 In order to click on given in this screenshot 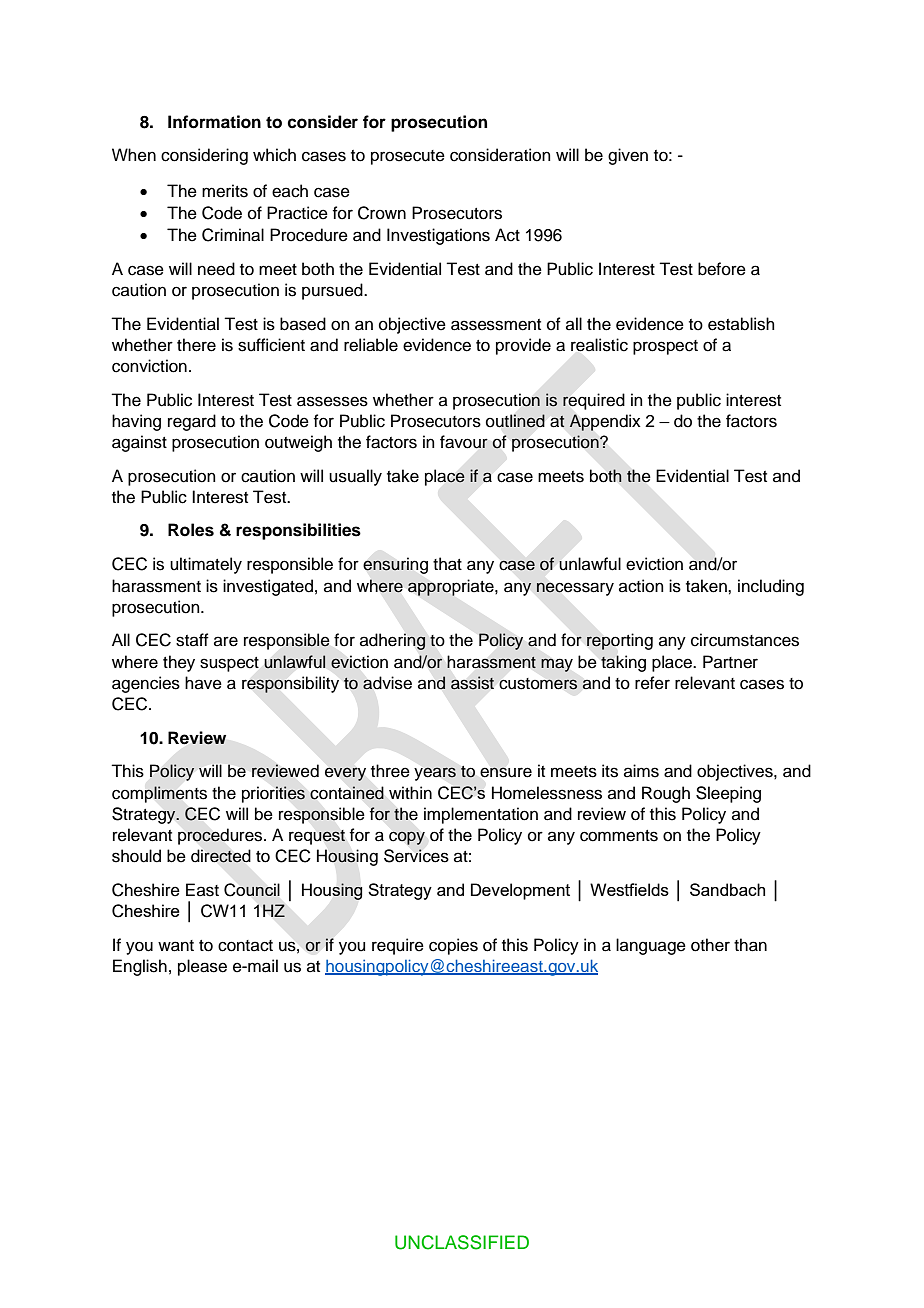, I will do `click(628, 156)`.
